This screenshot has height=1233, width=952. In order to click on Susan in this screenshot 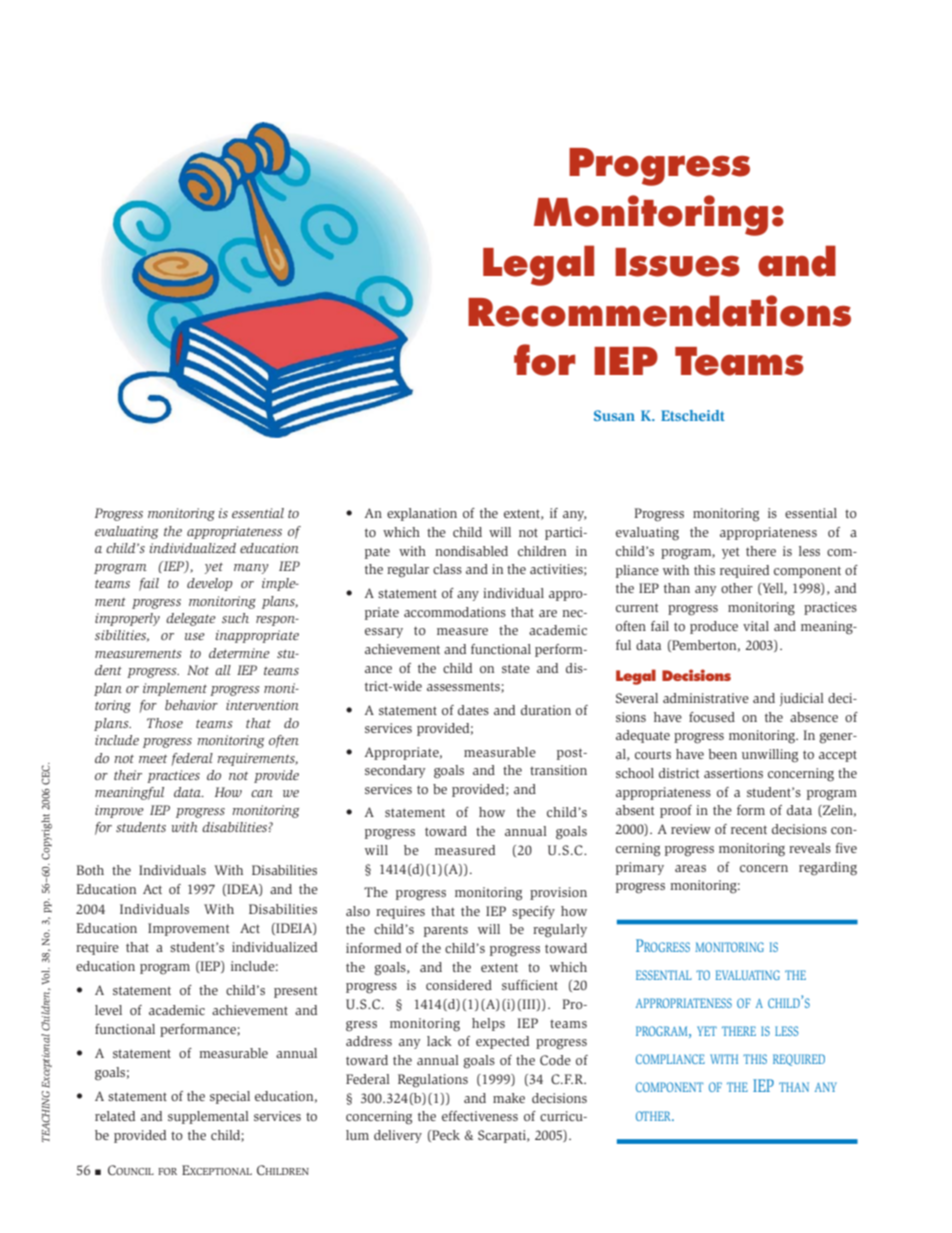, I will do `click(614, 415)`.
